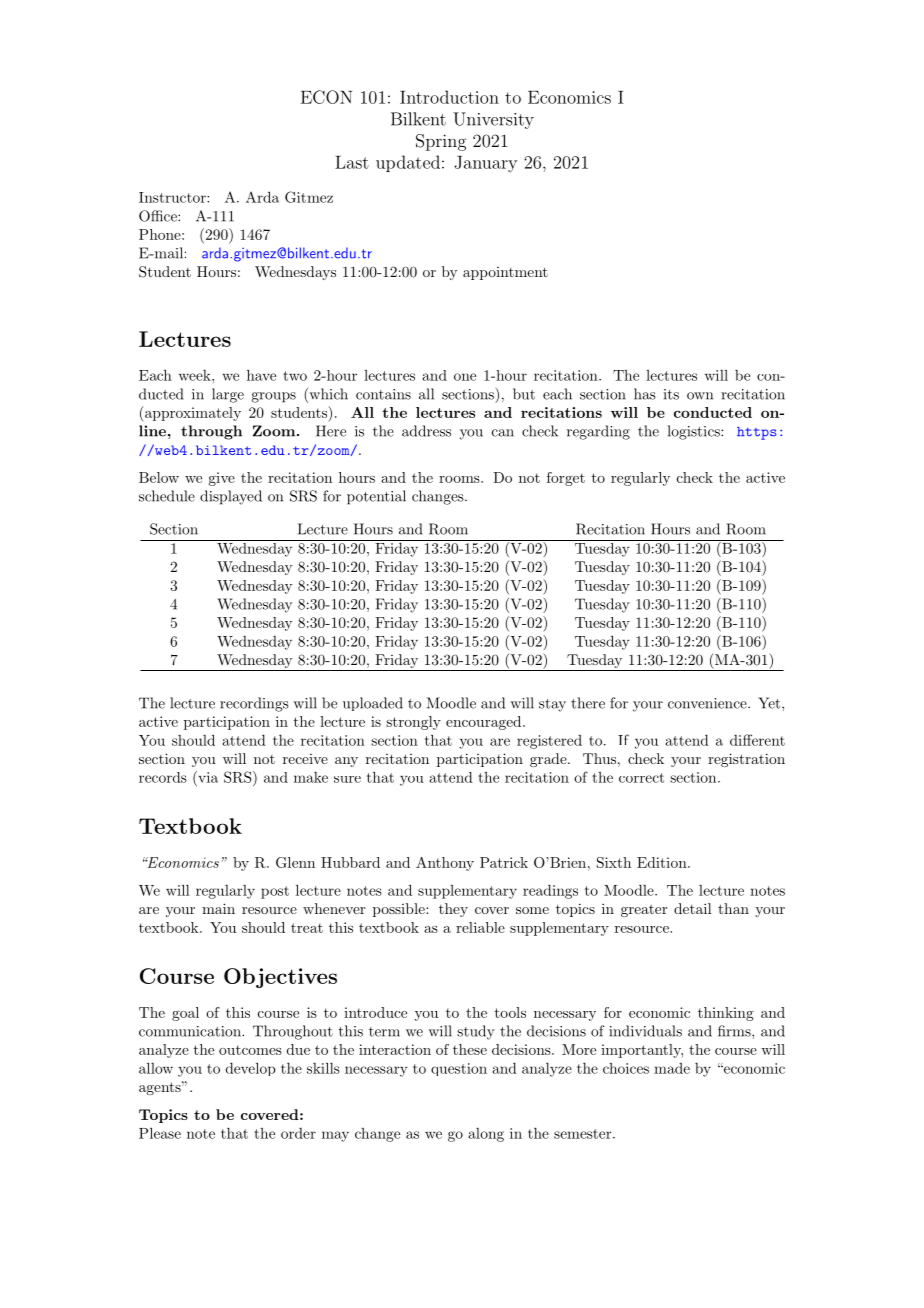 The height and width of the image is (1308, 924). I want to click on Spring, so click(441, 142).
